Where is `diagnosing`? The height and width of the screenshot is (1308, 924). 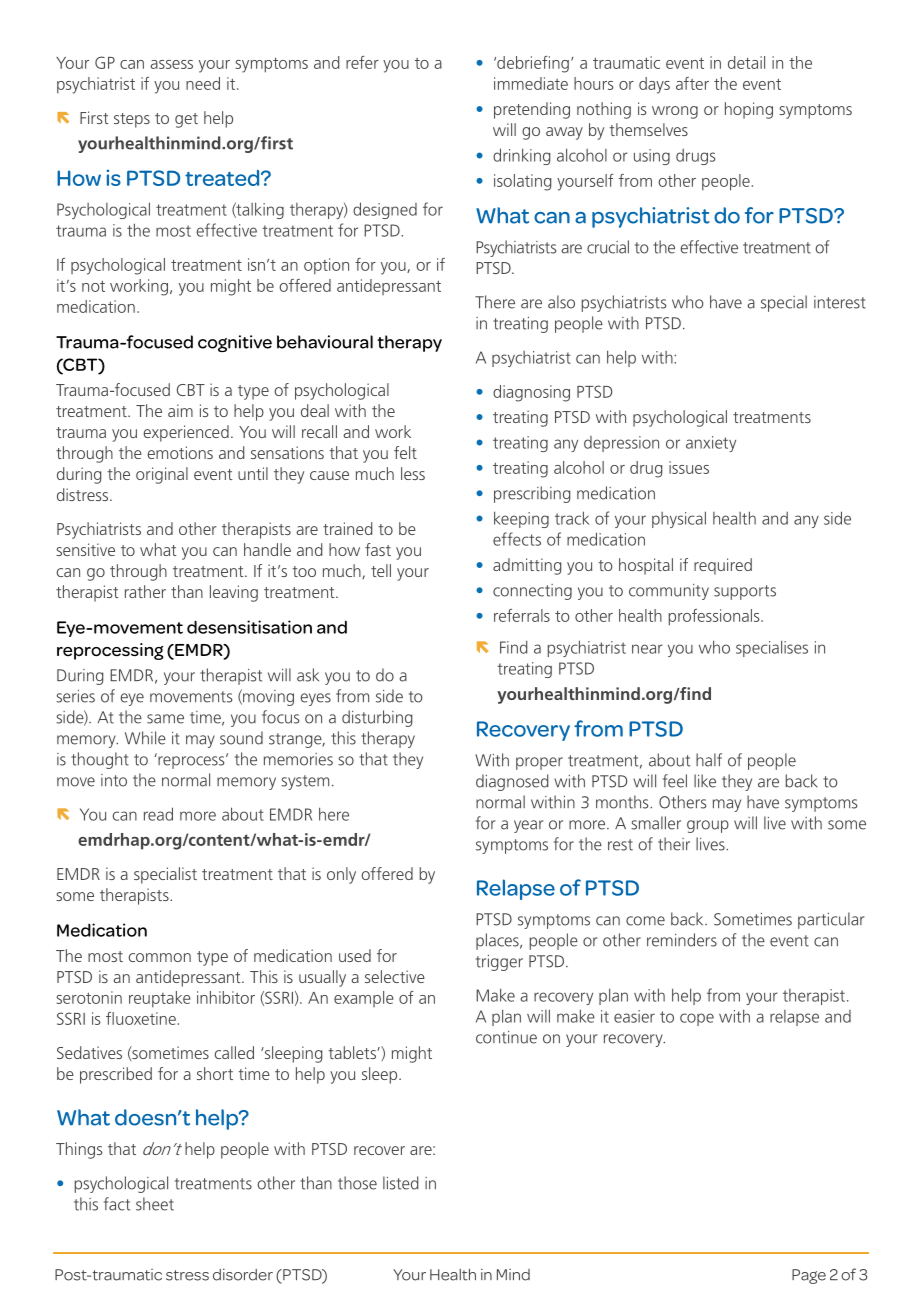
diagnosing is located at coordinates (531, 393).
